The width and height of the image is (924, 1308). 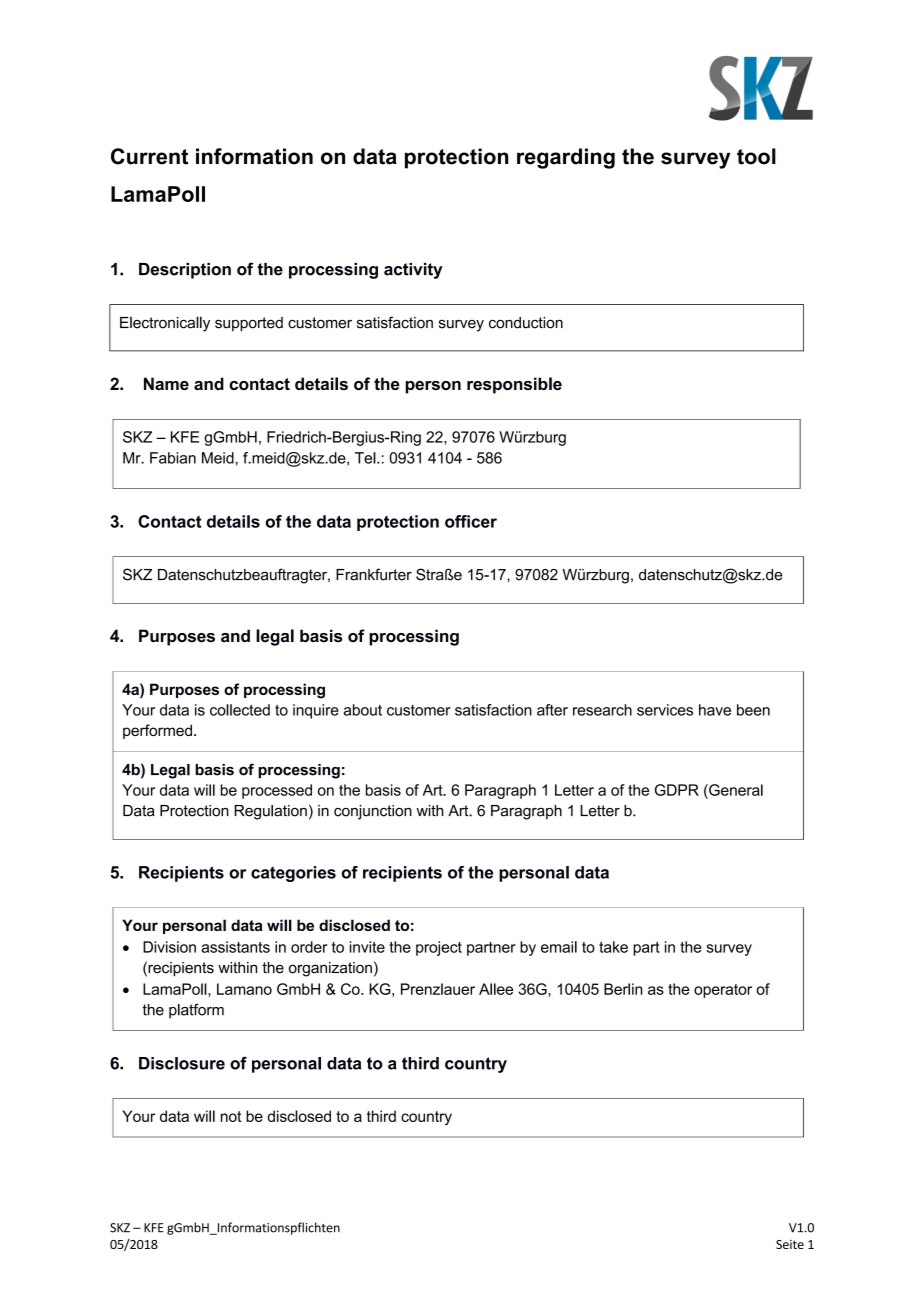 I want to click on categories, so click(x=293, y=874).
